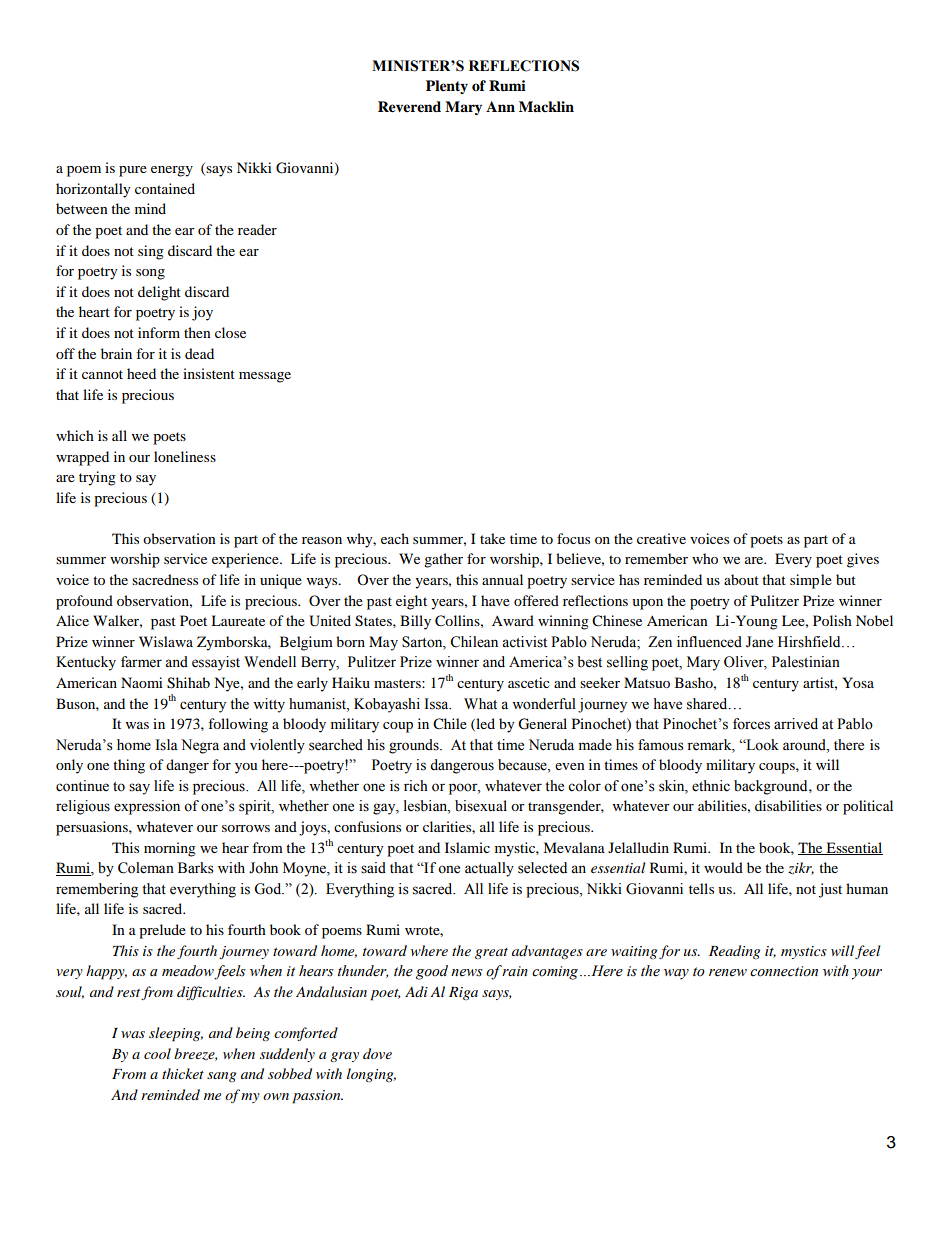 The image size is (952, 1233). What do you see at coordinates (481, 806) in the page?
I see `bisexual` at bounding box center [481, 806].
